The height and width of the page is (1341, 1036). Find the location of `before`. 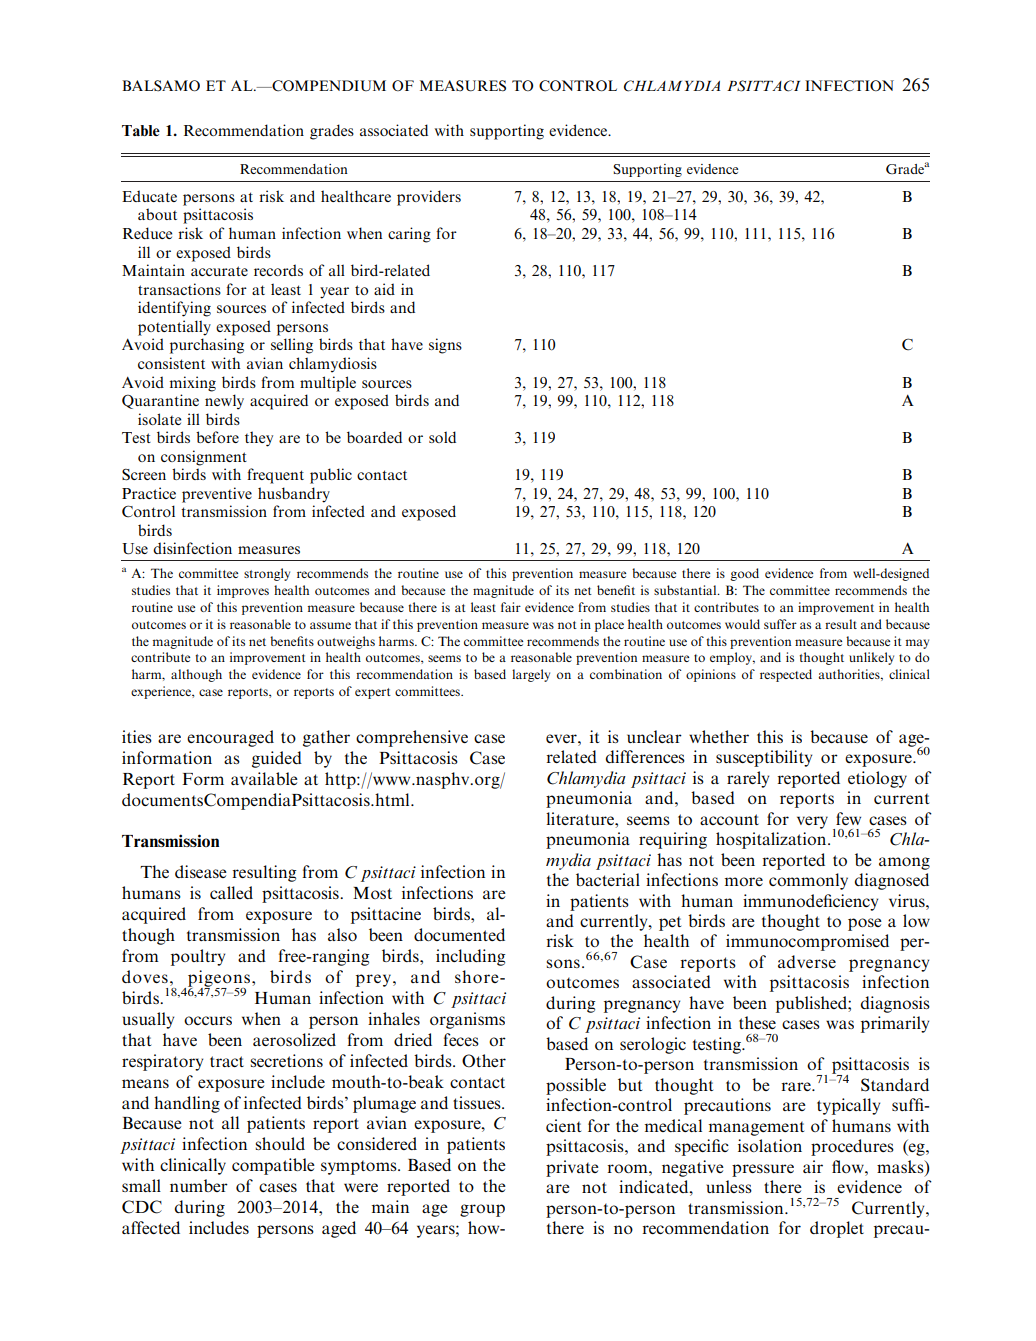

before is located at coordinates (217, 437).
